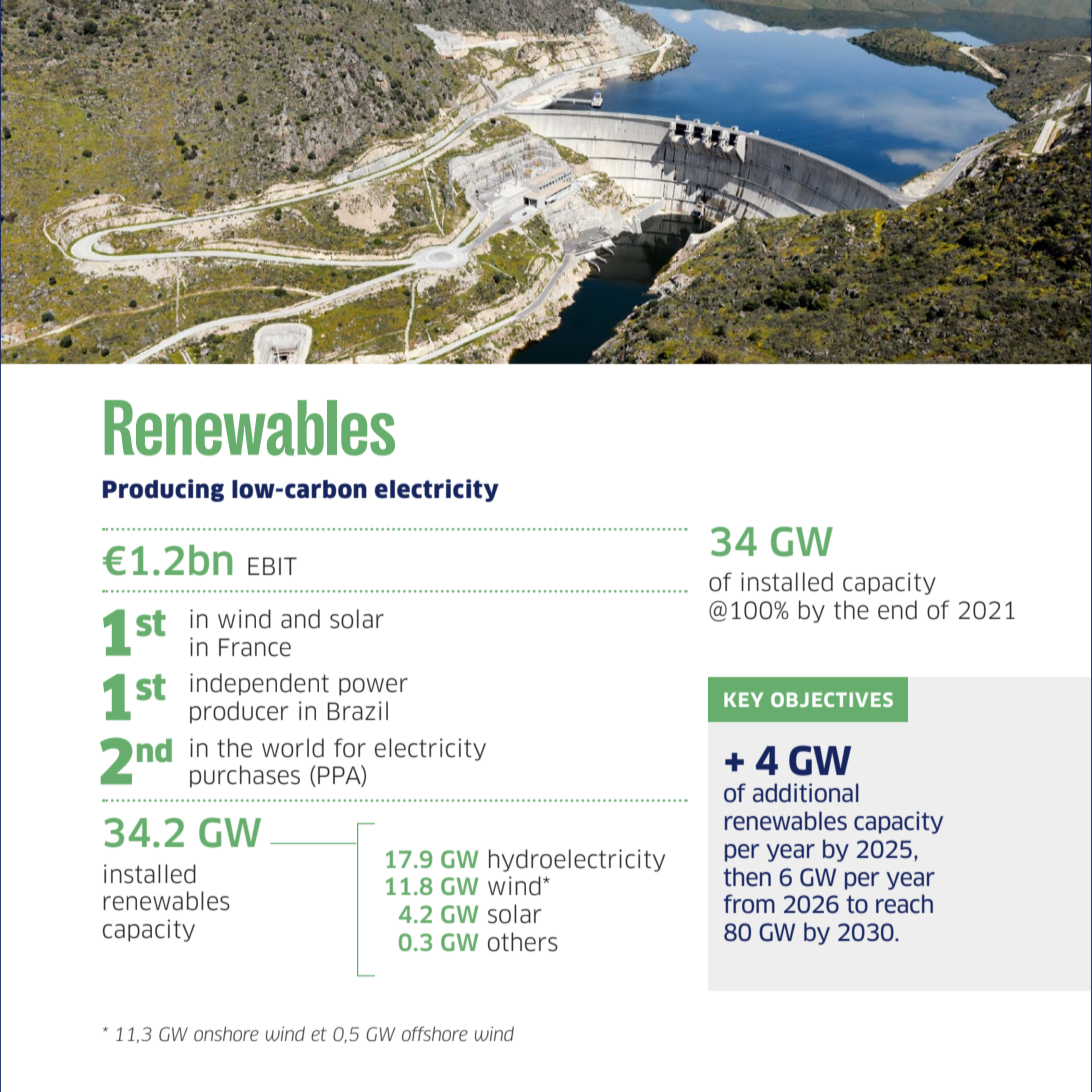  What do you see at coordinates (226, 1033) in the screenshot?
I see `onshore` at bounding box center [226, 1033].
